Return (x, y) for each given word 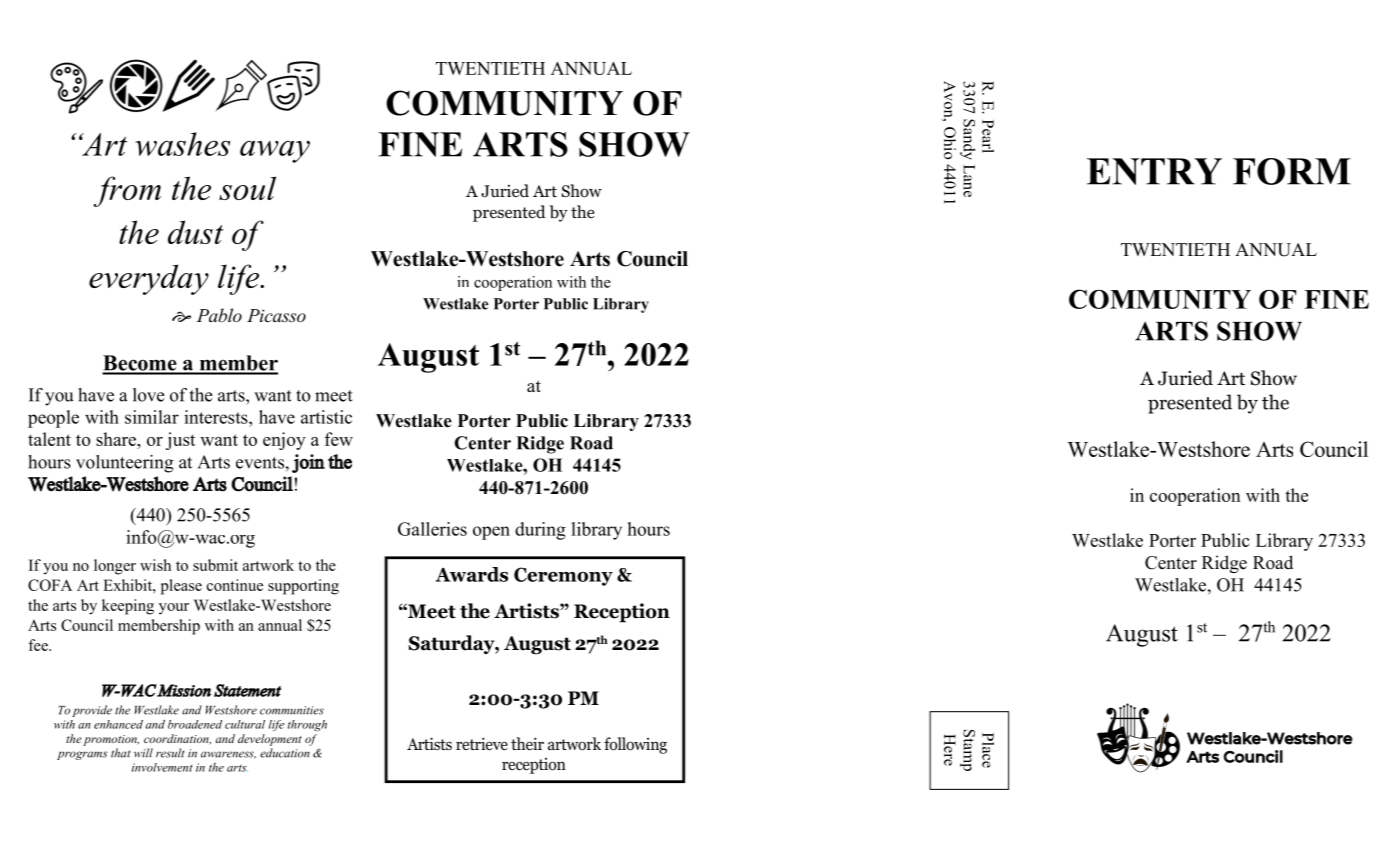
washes (183, 144)
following (635, 745)
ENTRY (1154, 171)
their (527, 743)
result (170, 753)
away (275, 151)
